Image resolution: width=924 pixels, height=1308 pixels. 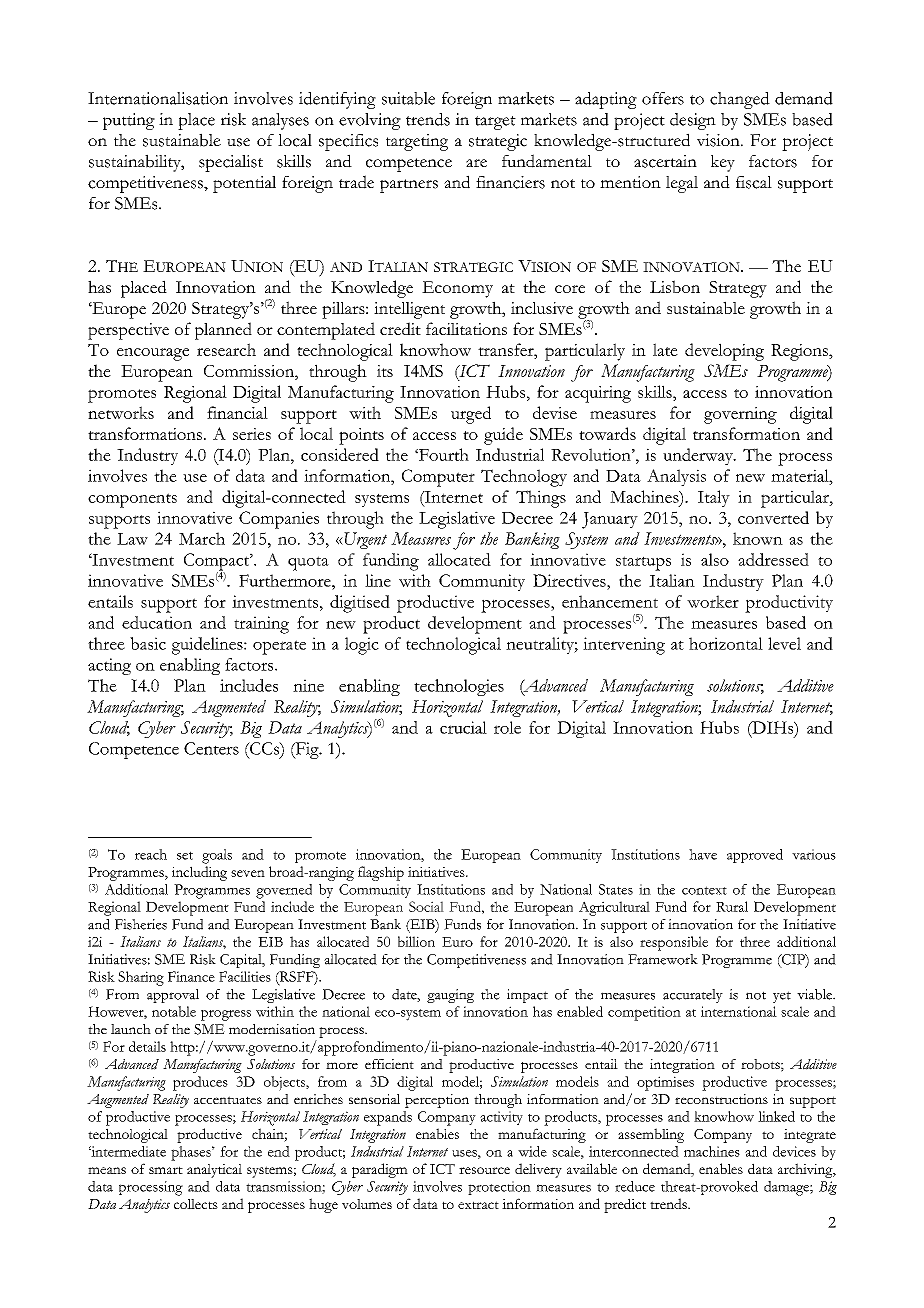 What do you see at coordinates (693, 121) in the screenshot?
I see `design` at bounding box center [693, 121].
